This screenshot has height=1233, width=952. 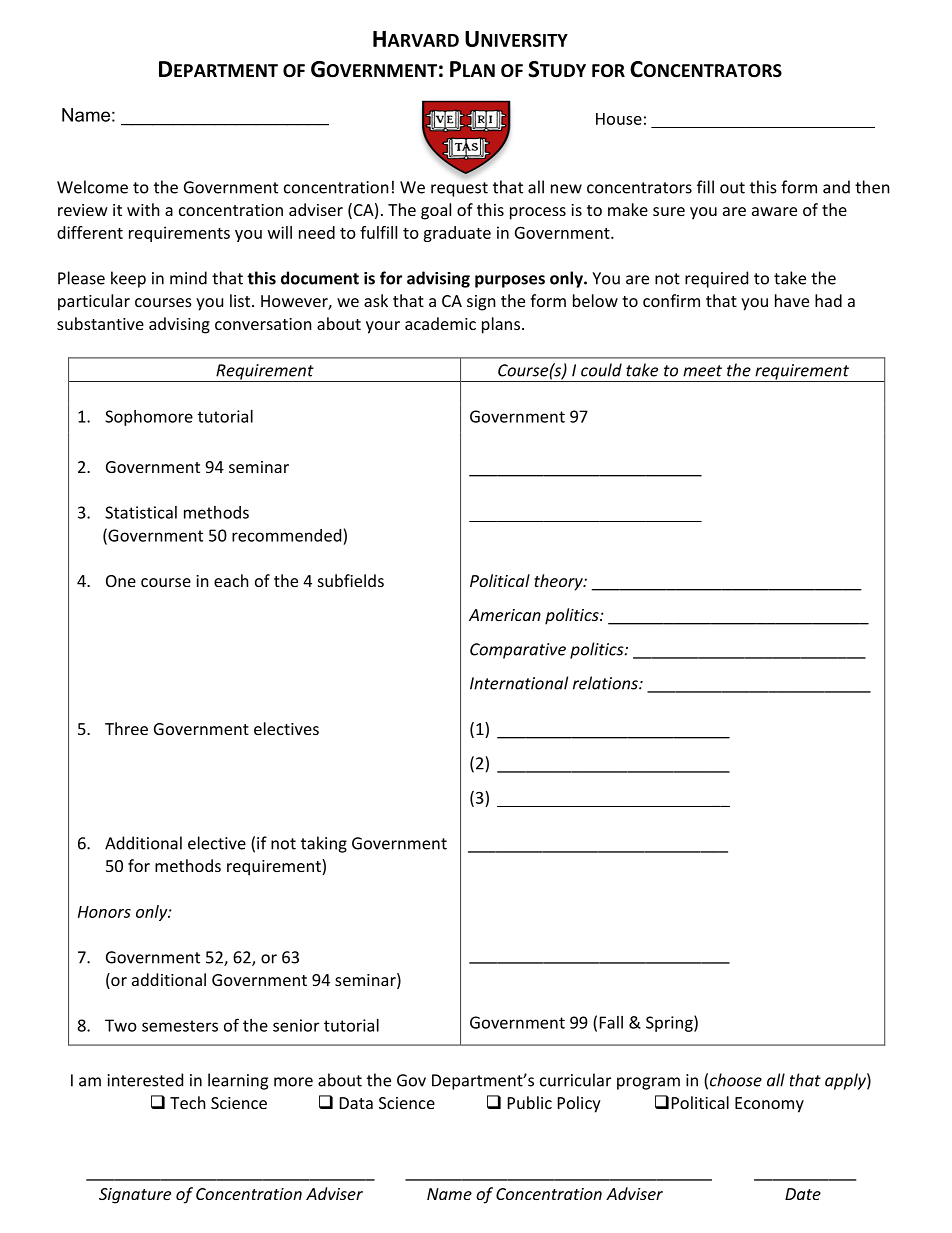 I want to click on Fall, so click(x=611, y=1022).
